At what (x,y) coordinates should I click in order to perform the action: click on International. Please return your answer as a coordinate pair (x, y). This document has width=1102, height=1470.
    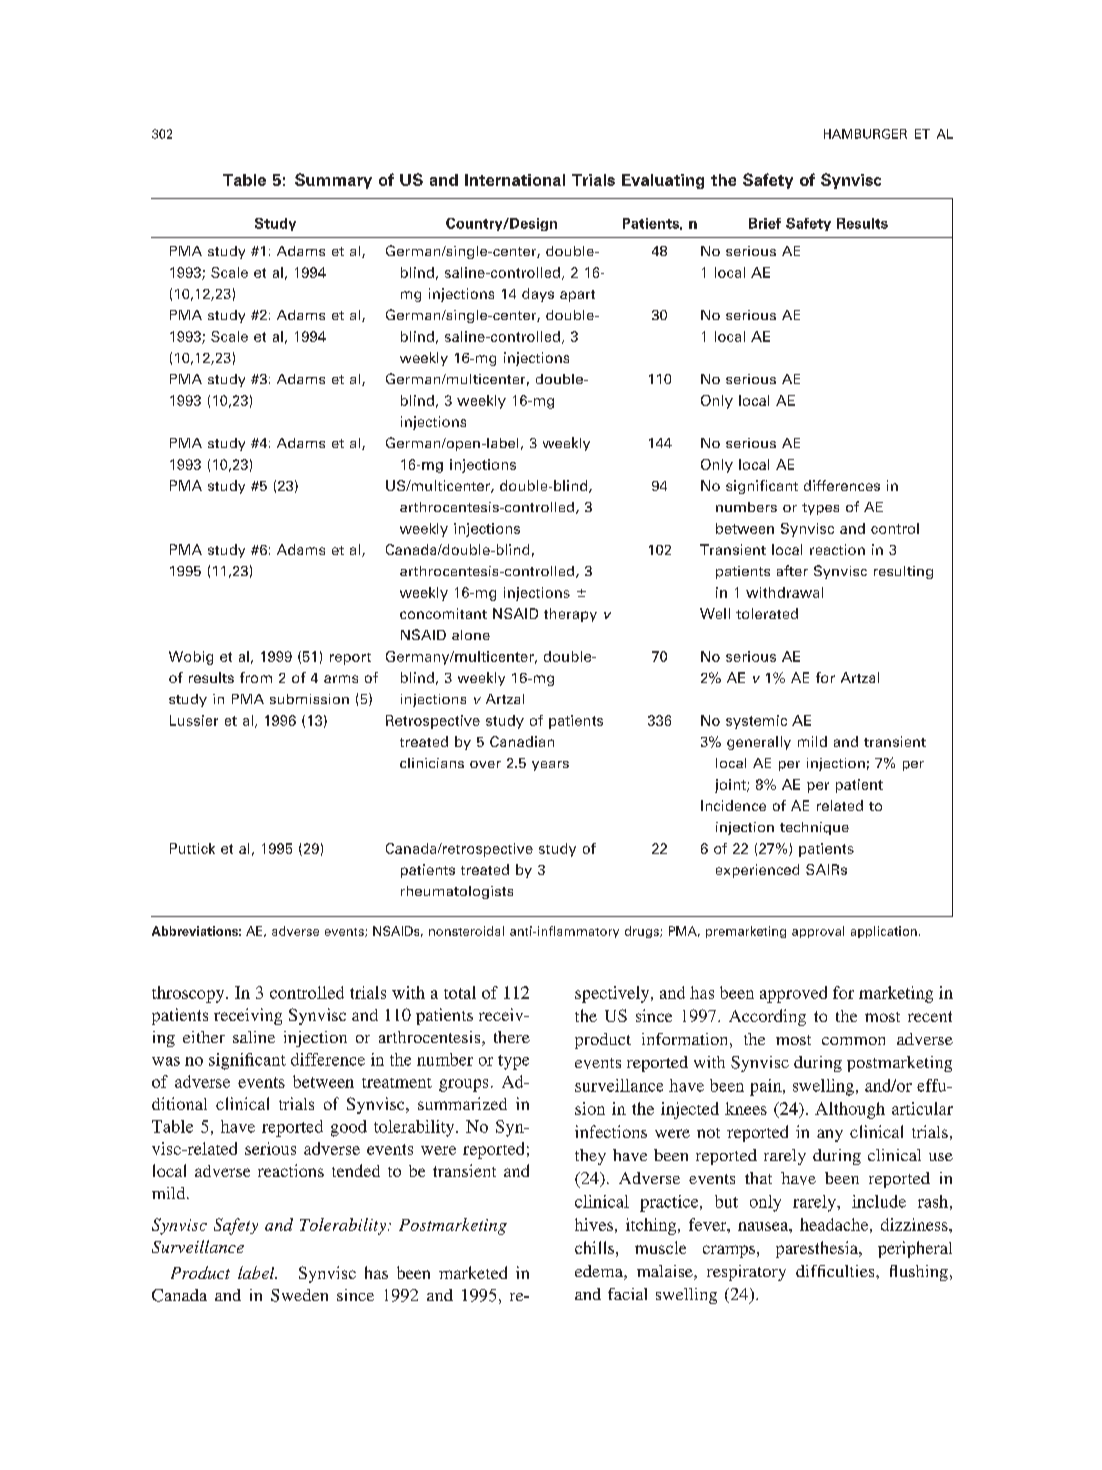
    Looking at the image, I should click on (515, 180).
